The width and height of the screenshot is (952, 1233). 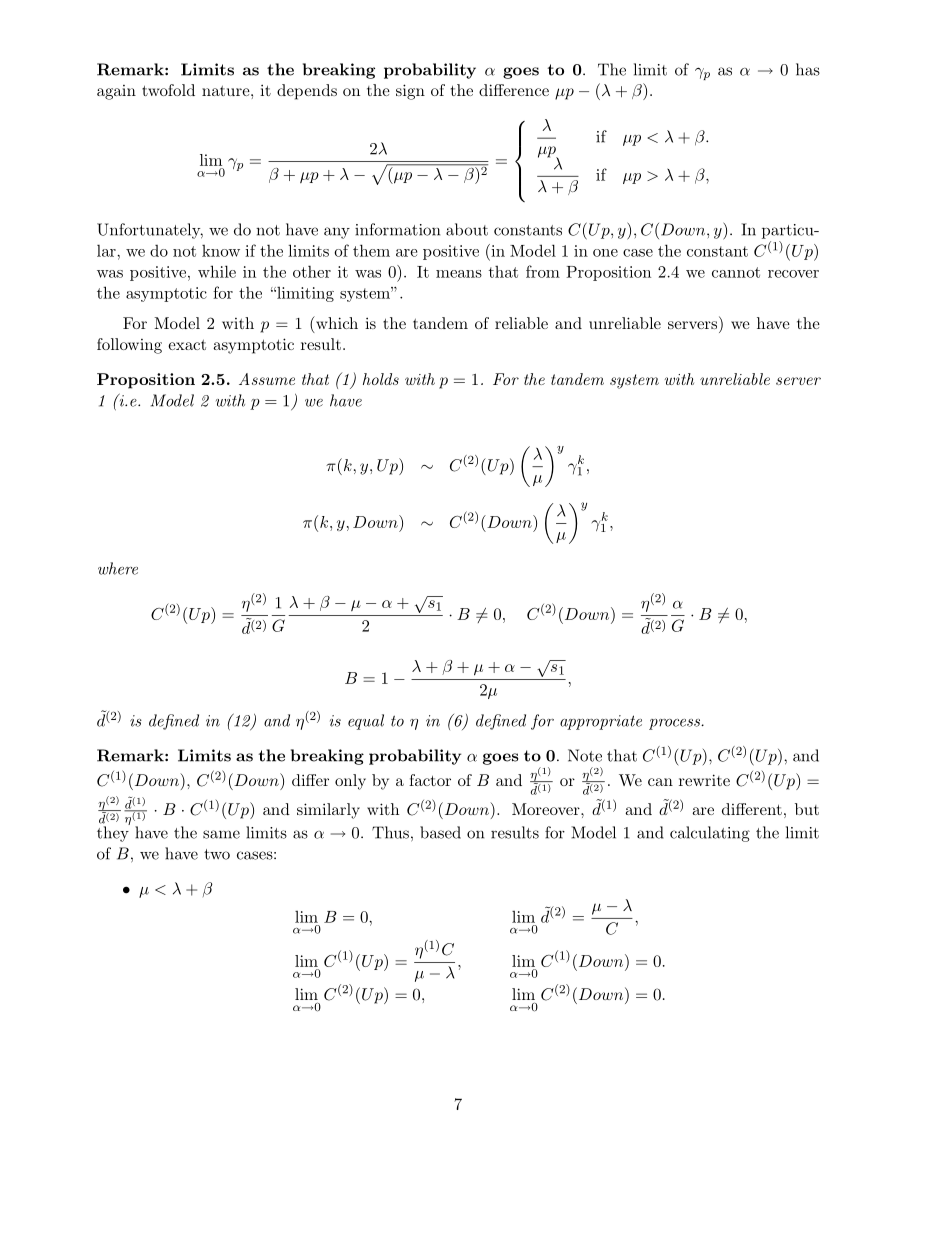 What do you see at coordinates (118, 568) in the screenshot?
I see `where` at bounding box center [118, 568].
